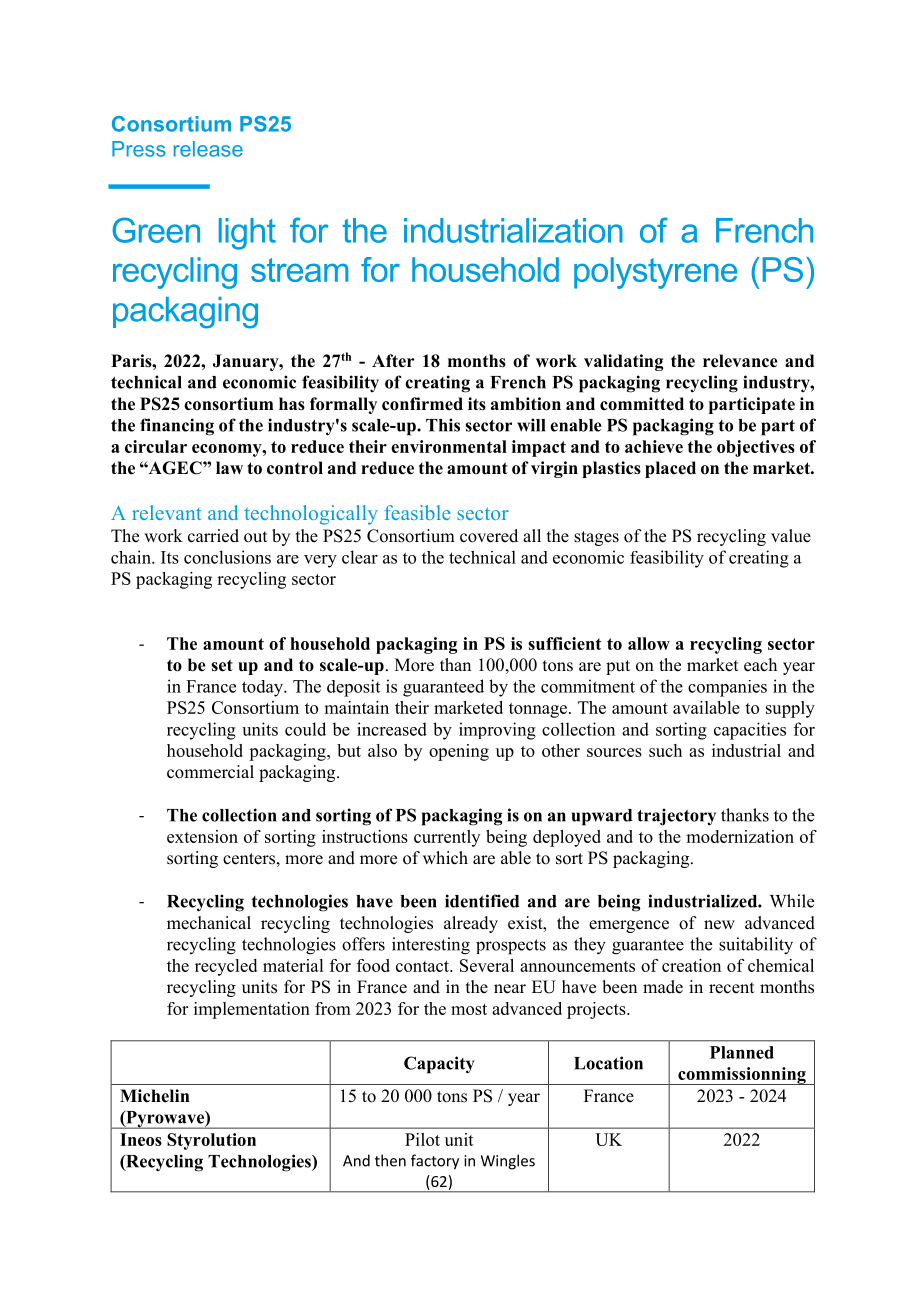 The height and width of the screenshot is (1308, 924). I want to click on set, so click(222, 665).
